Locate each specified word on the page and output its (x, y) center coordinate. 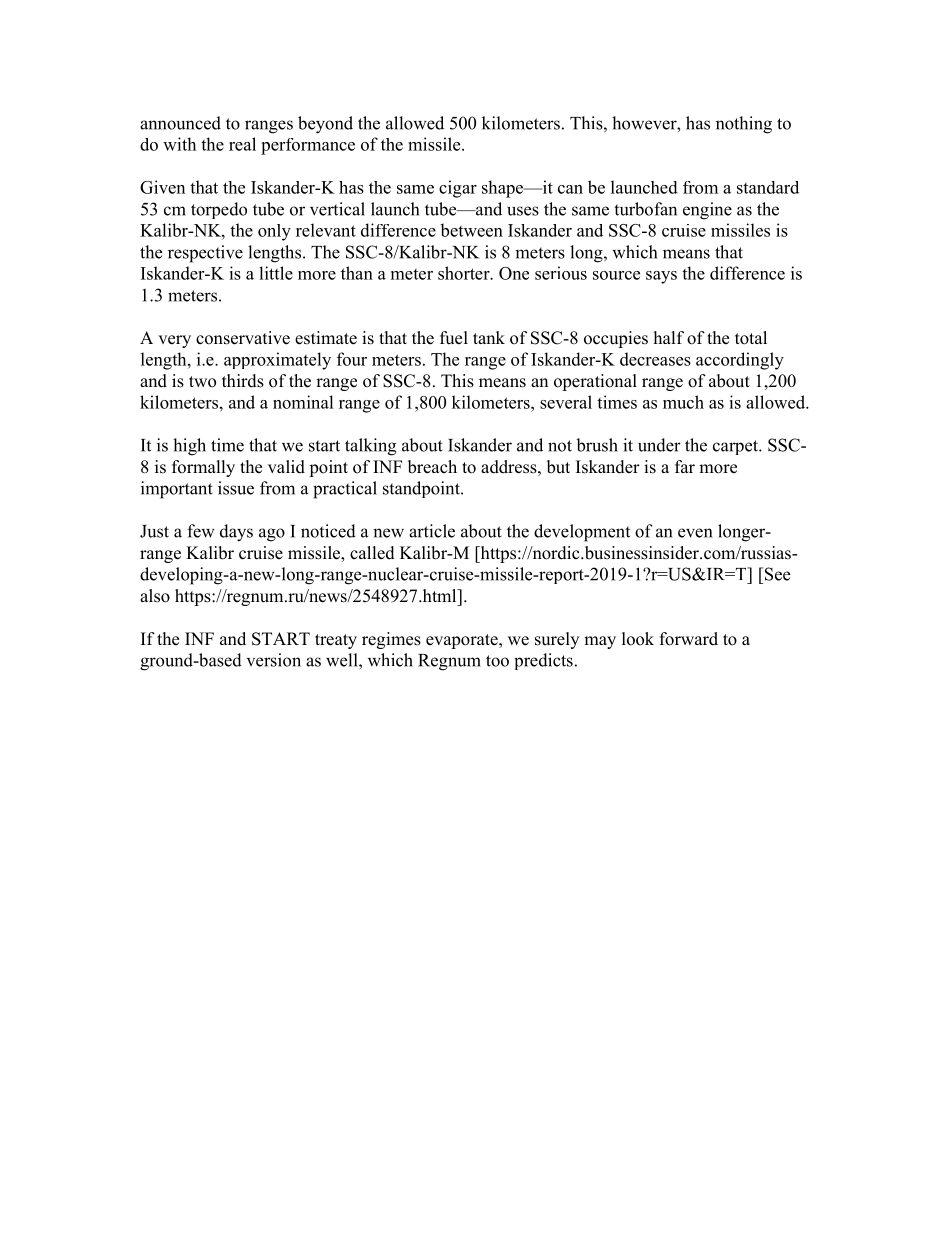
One (514, 273)
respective (205, 254)
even (695, 533)
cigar (458, 189)
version (274, 660)
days (236, 533)
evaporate (463, 641)
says (661, 277)
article (432, 531)
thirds (243, 381)
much (683, 402)
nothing (744, 125)
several (566, 402)
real (242, 144)
